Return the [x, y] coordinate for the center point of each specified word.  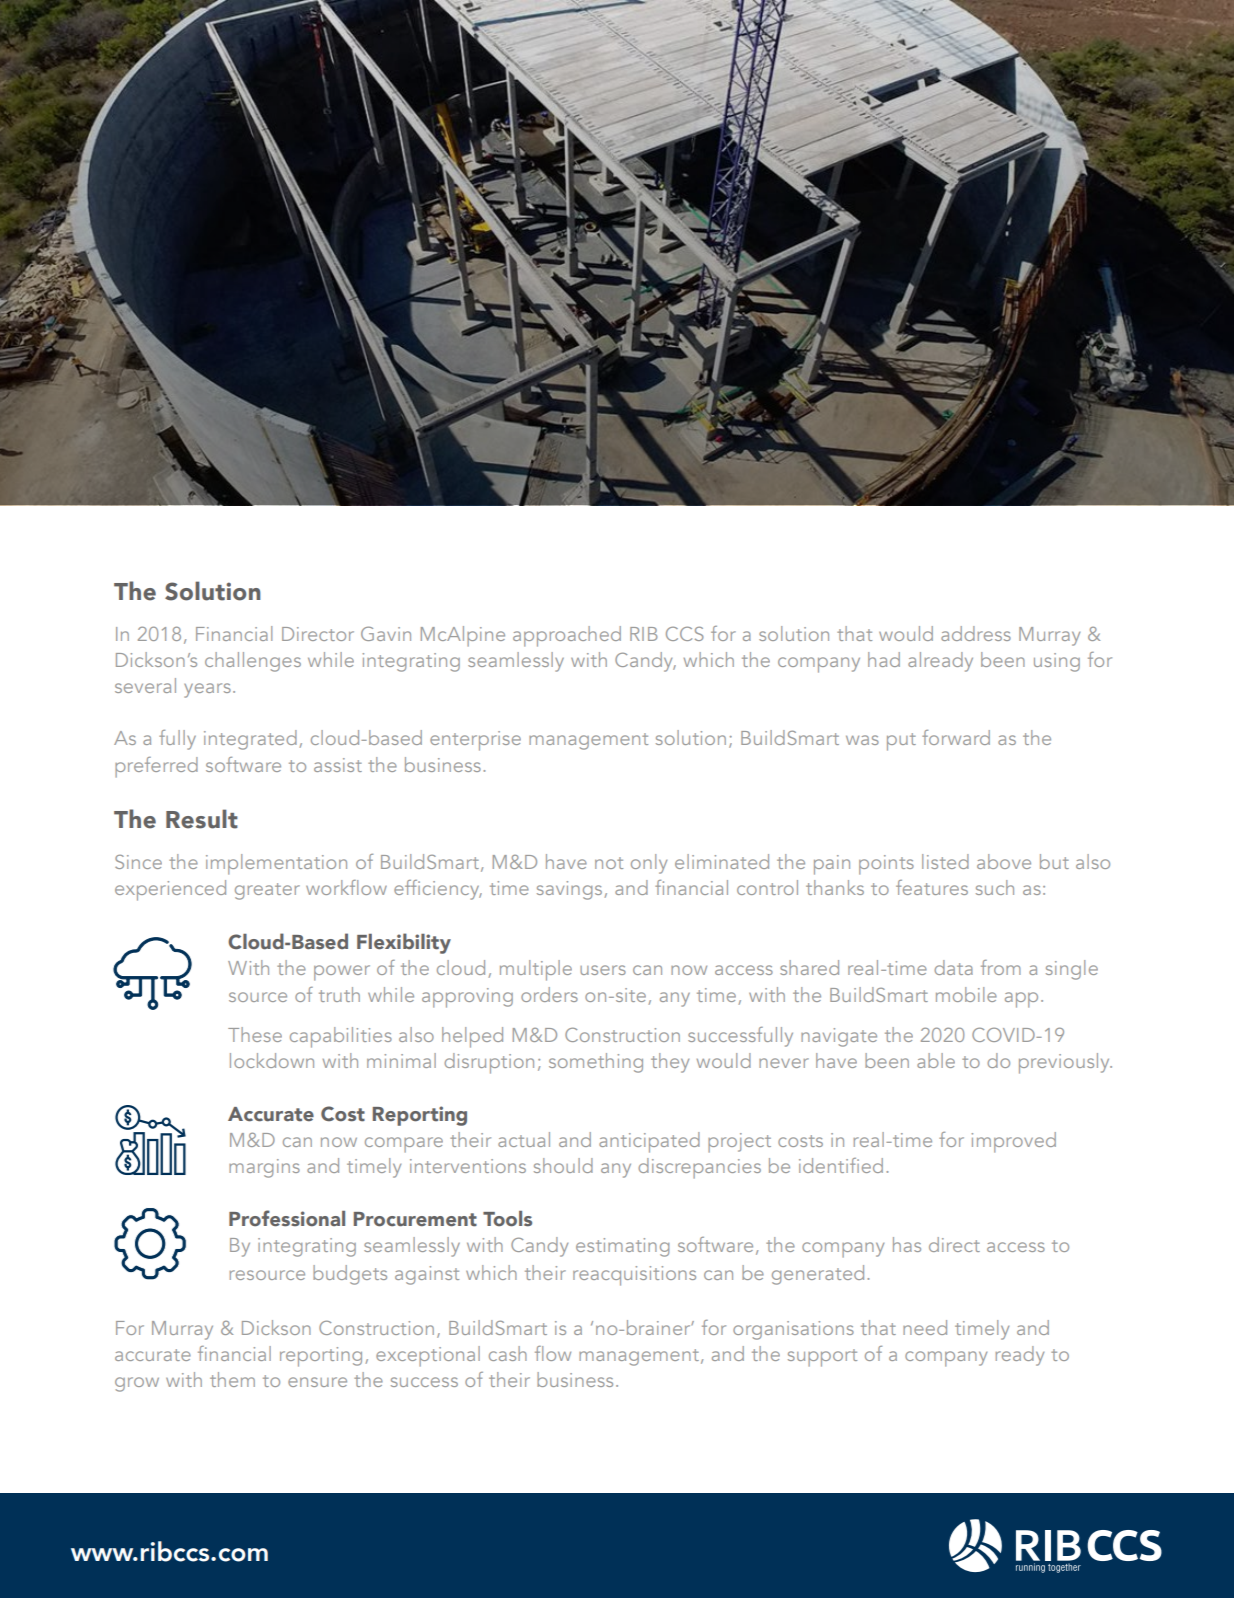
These [255, 1034]
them [232, 1379]
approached [567, 636]
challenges [253, 662]
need [925, 1327]
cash [508, 1353]
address [976, 633]
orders [549, 994]
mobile [966, 994]
